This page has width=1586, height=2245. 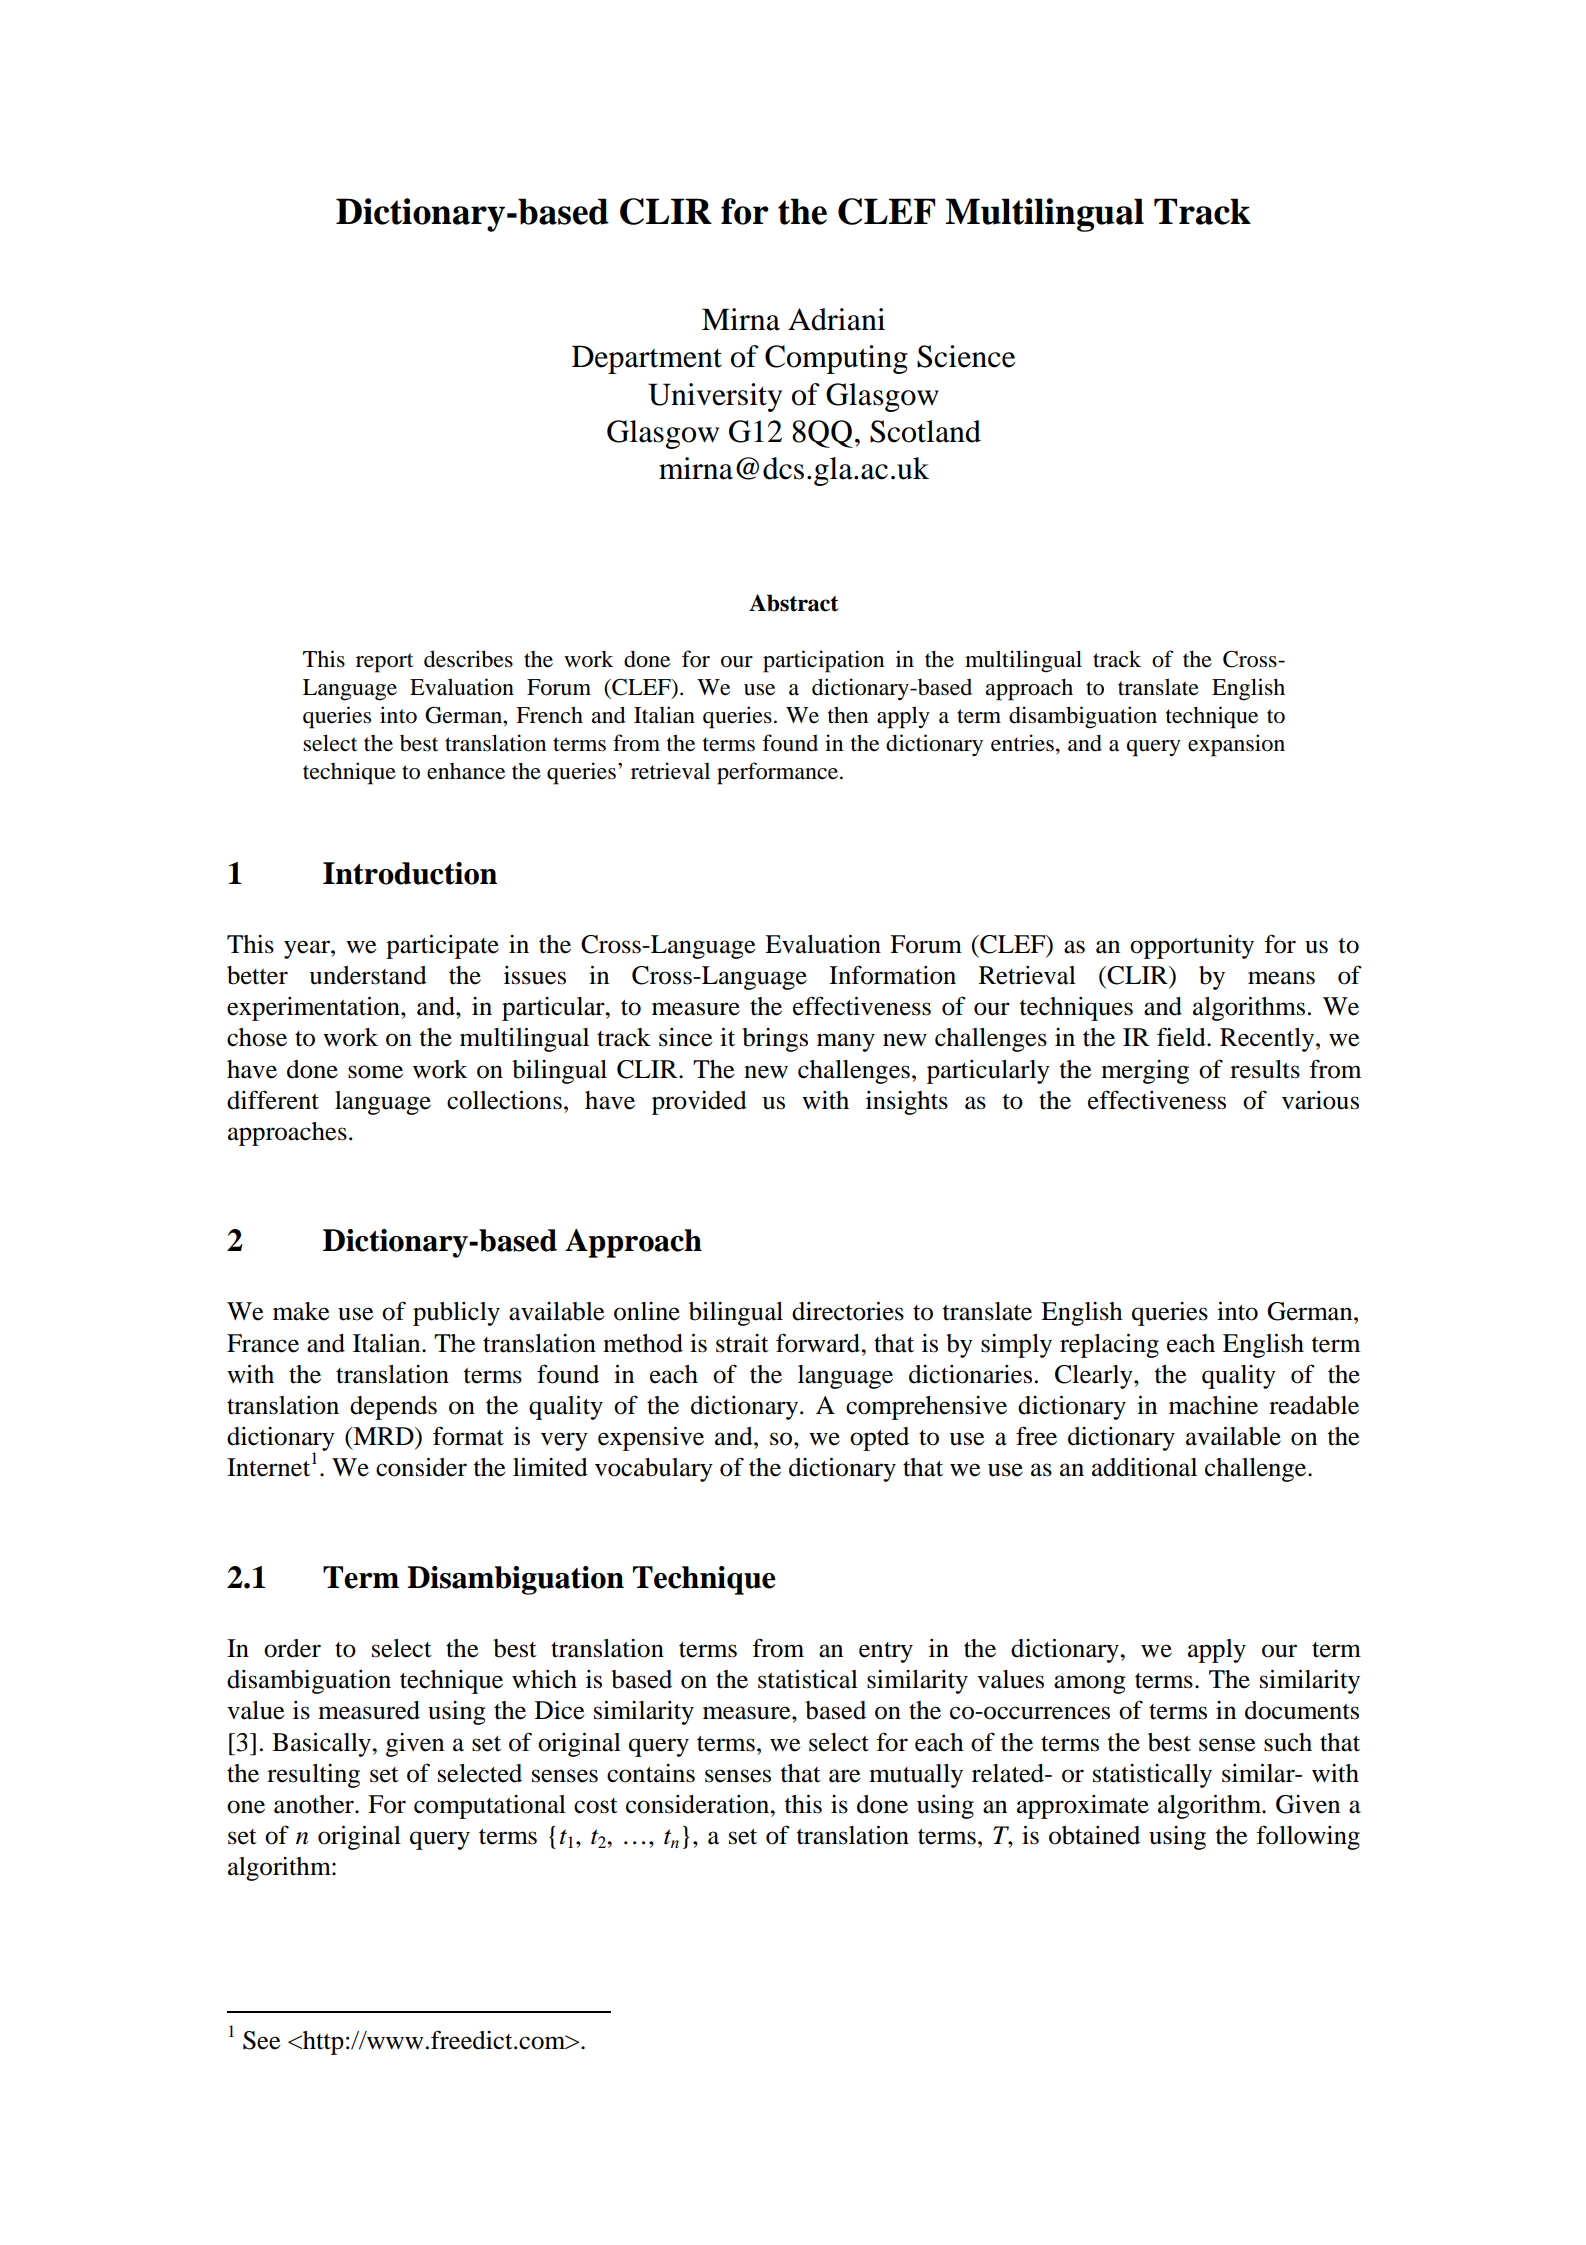 I want to click on provided, so click(x=699, y=1103).
